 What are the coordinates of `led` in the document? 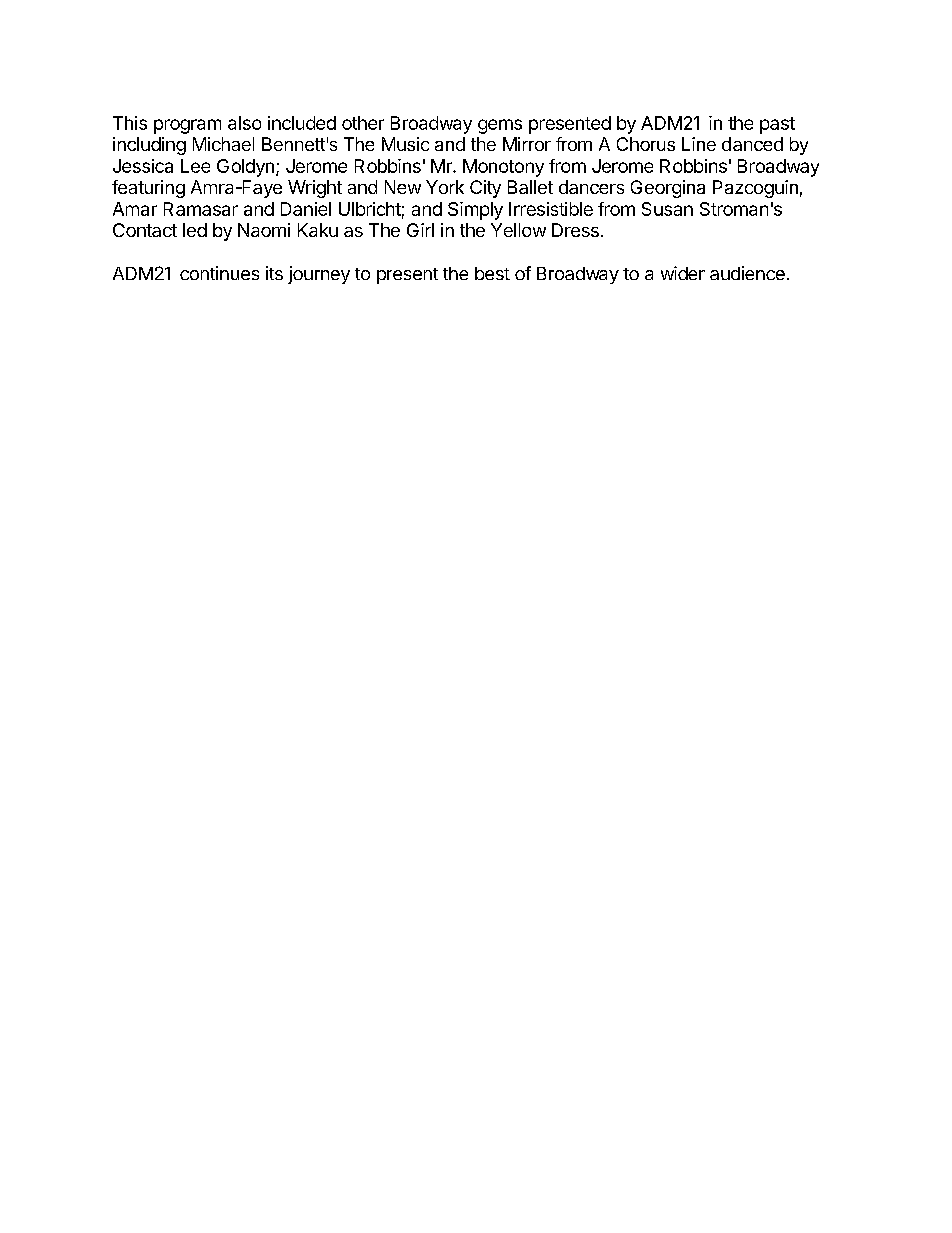 It's located at (195, 230).
